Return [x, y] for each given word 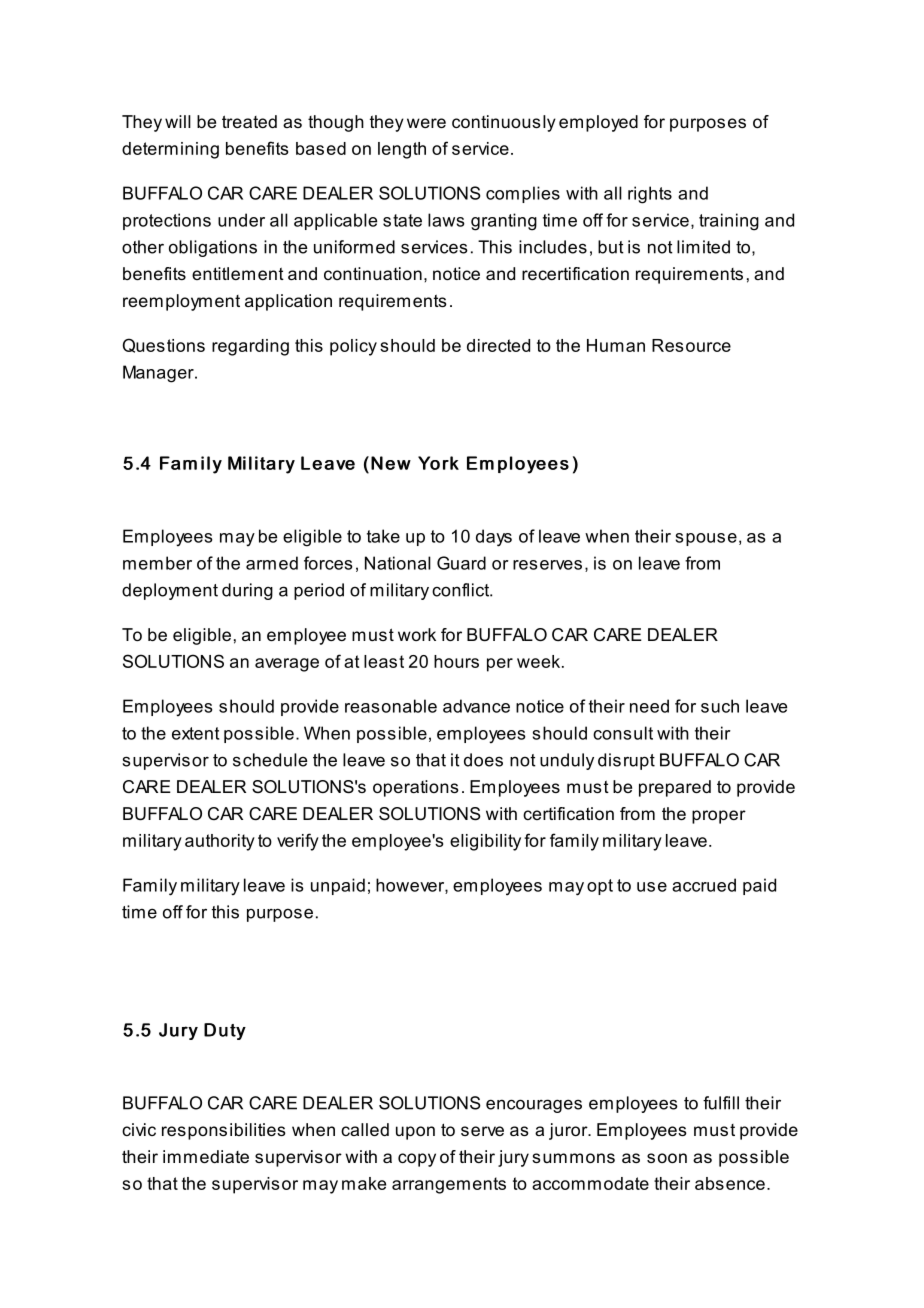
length [402, 150]
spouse [706, 539]
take [383, 536]
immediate [206, 1156]
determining [170, 150]
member [157, 563]
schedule [270, 760]
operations [416, 788]
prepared [675, 788]
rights [650, 195]
